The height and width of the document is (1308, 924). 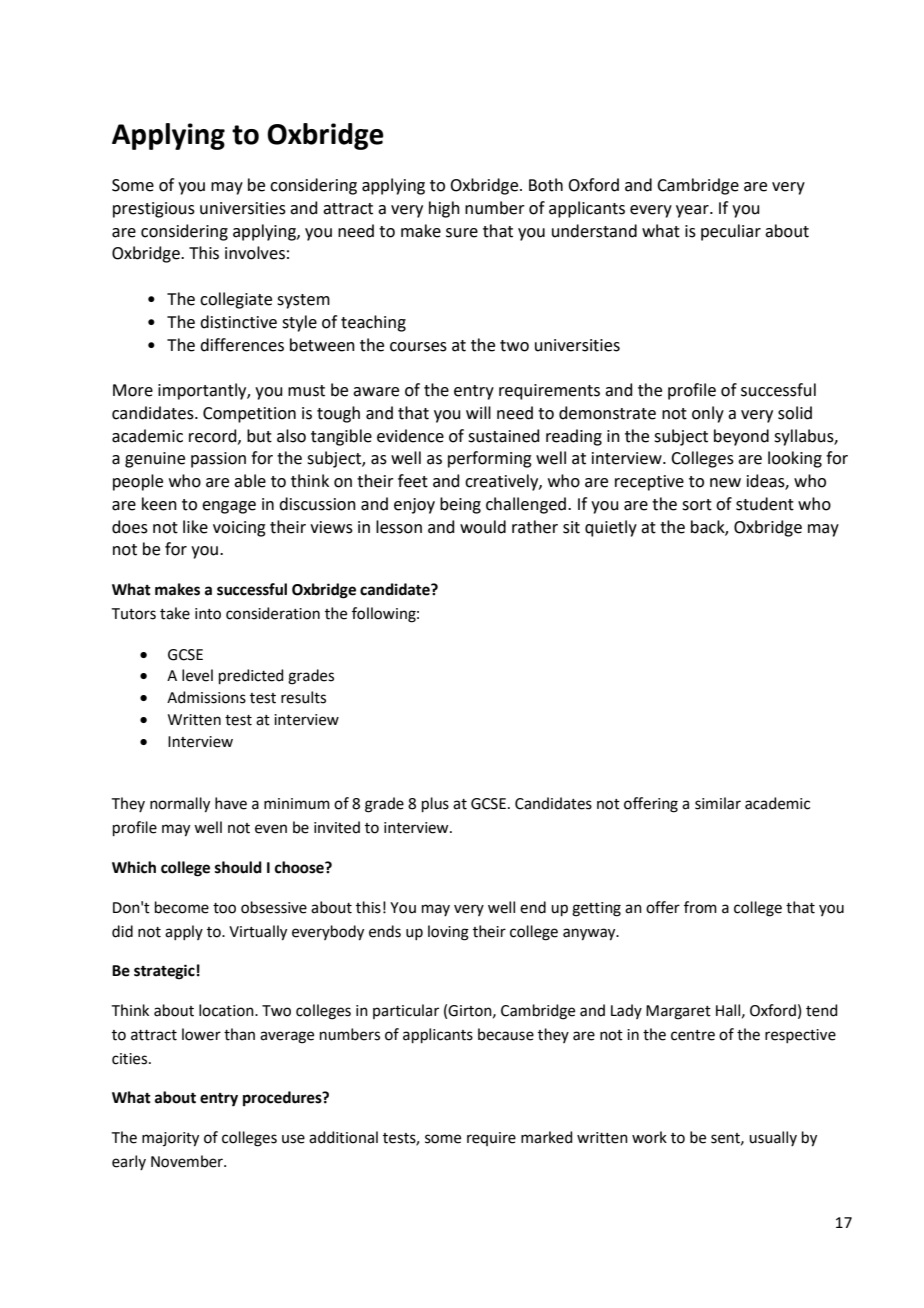 What do you see at coordinates (154, 210) in the document?
I see `prestigious` at bounding box center [154, 210].
